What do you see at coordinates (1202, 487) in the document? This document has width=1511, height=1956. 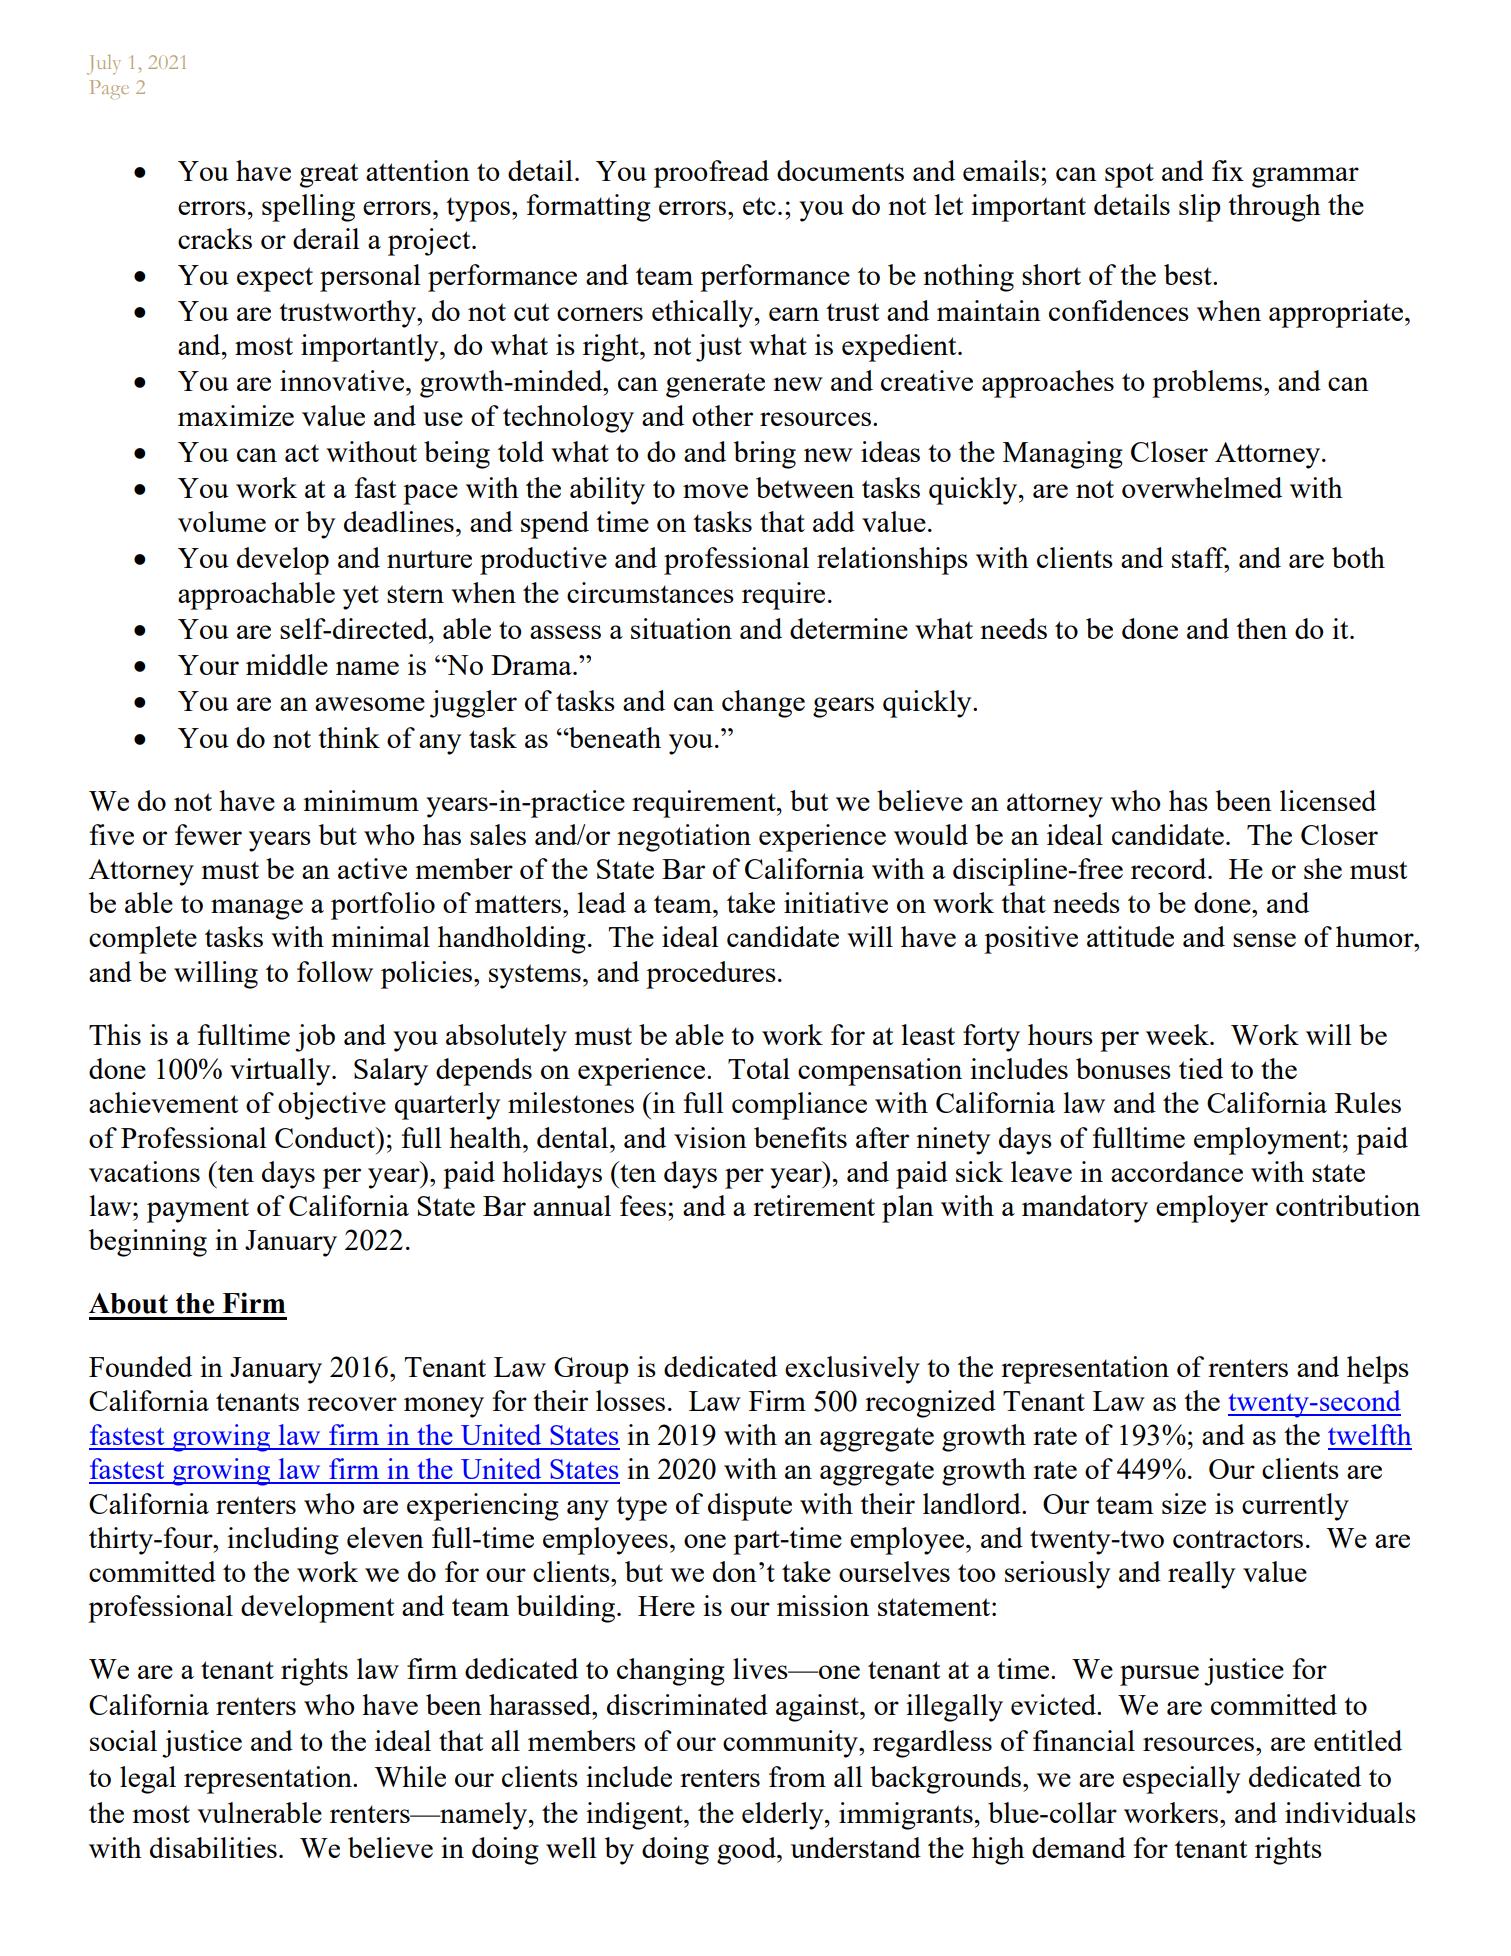 I see `overwhelmed` at bounding box center [1202, 487].
